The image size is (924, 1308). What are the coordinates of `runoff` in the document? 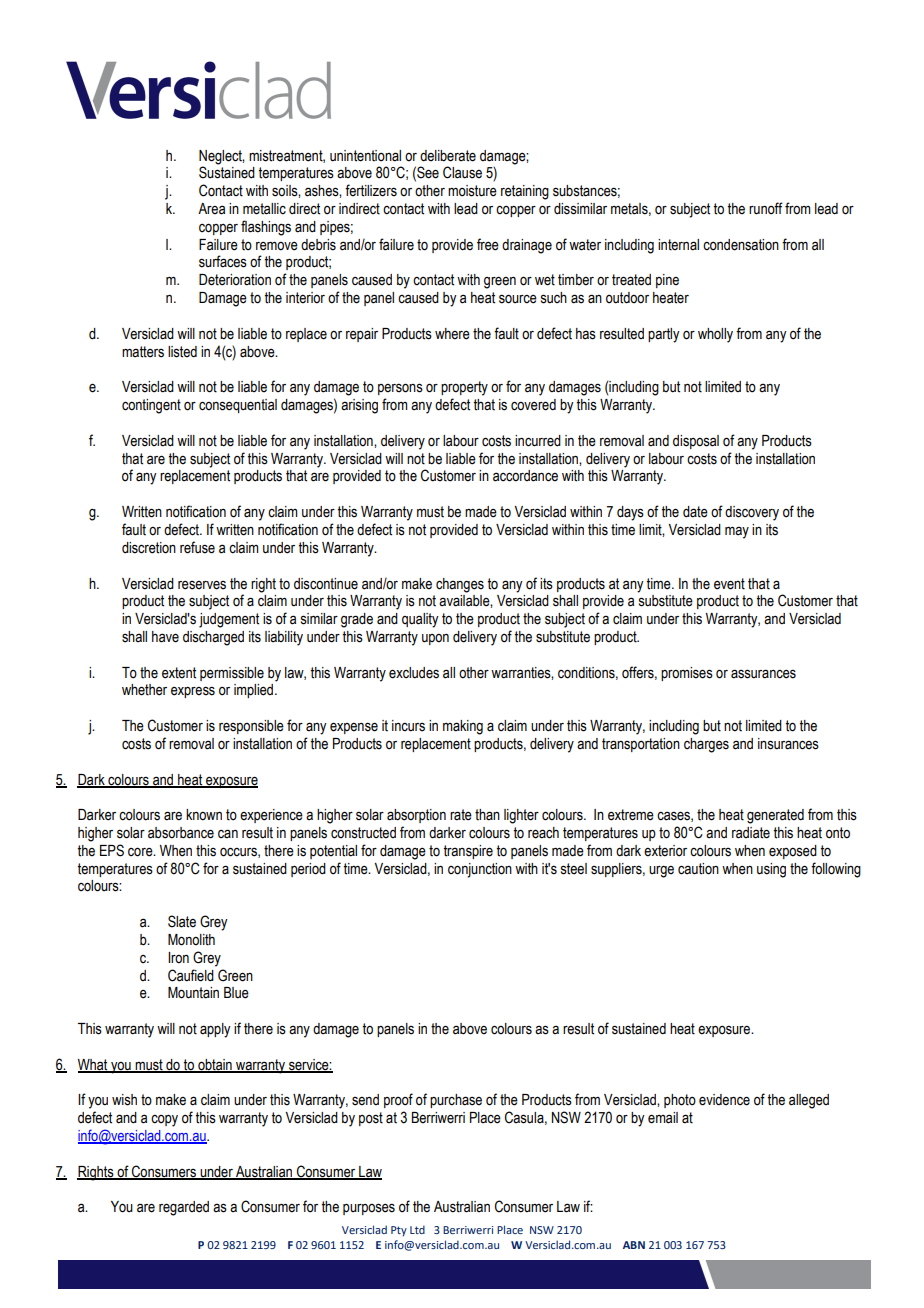 It's located at (766, 208).
